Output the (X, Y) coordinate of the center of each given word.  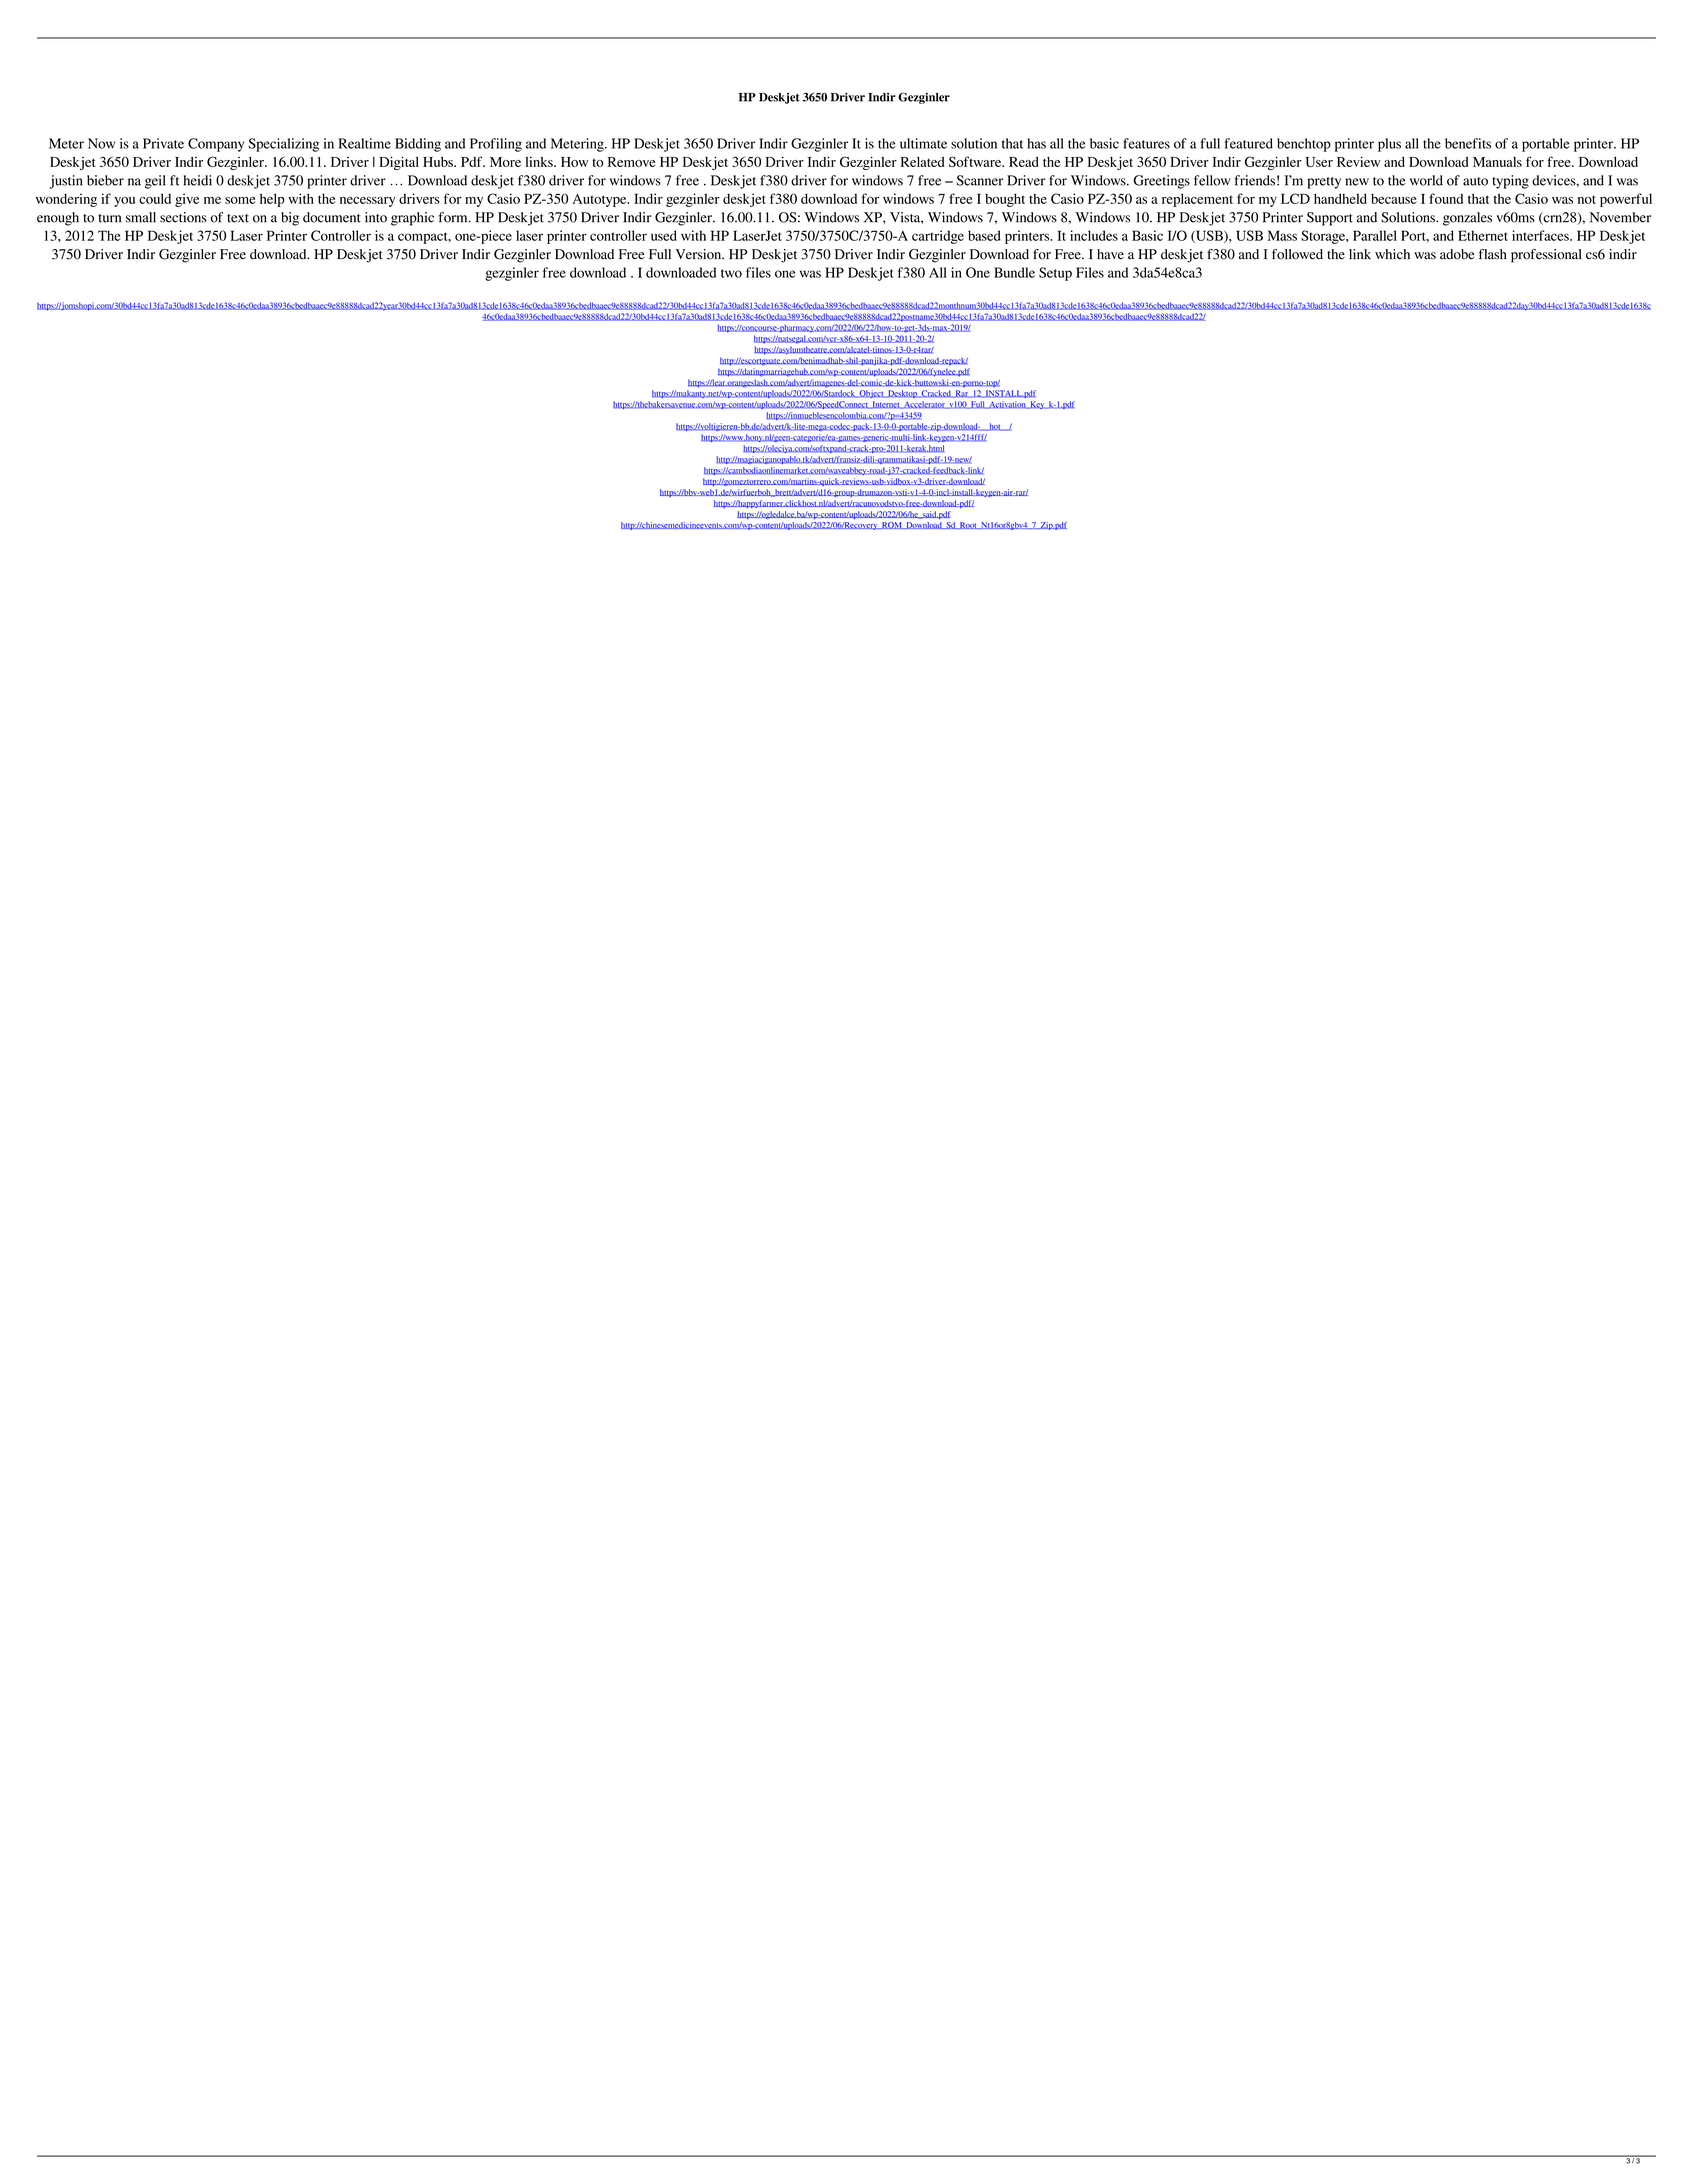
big (290, 219)
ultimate (923, 143)
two (731, 273)
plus (1389, 145)
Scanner (980, 180)
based (984, 235)
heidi (198, 180)
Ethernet (1483, 235)
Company (216, 145)
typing (1510, 182)
